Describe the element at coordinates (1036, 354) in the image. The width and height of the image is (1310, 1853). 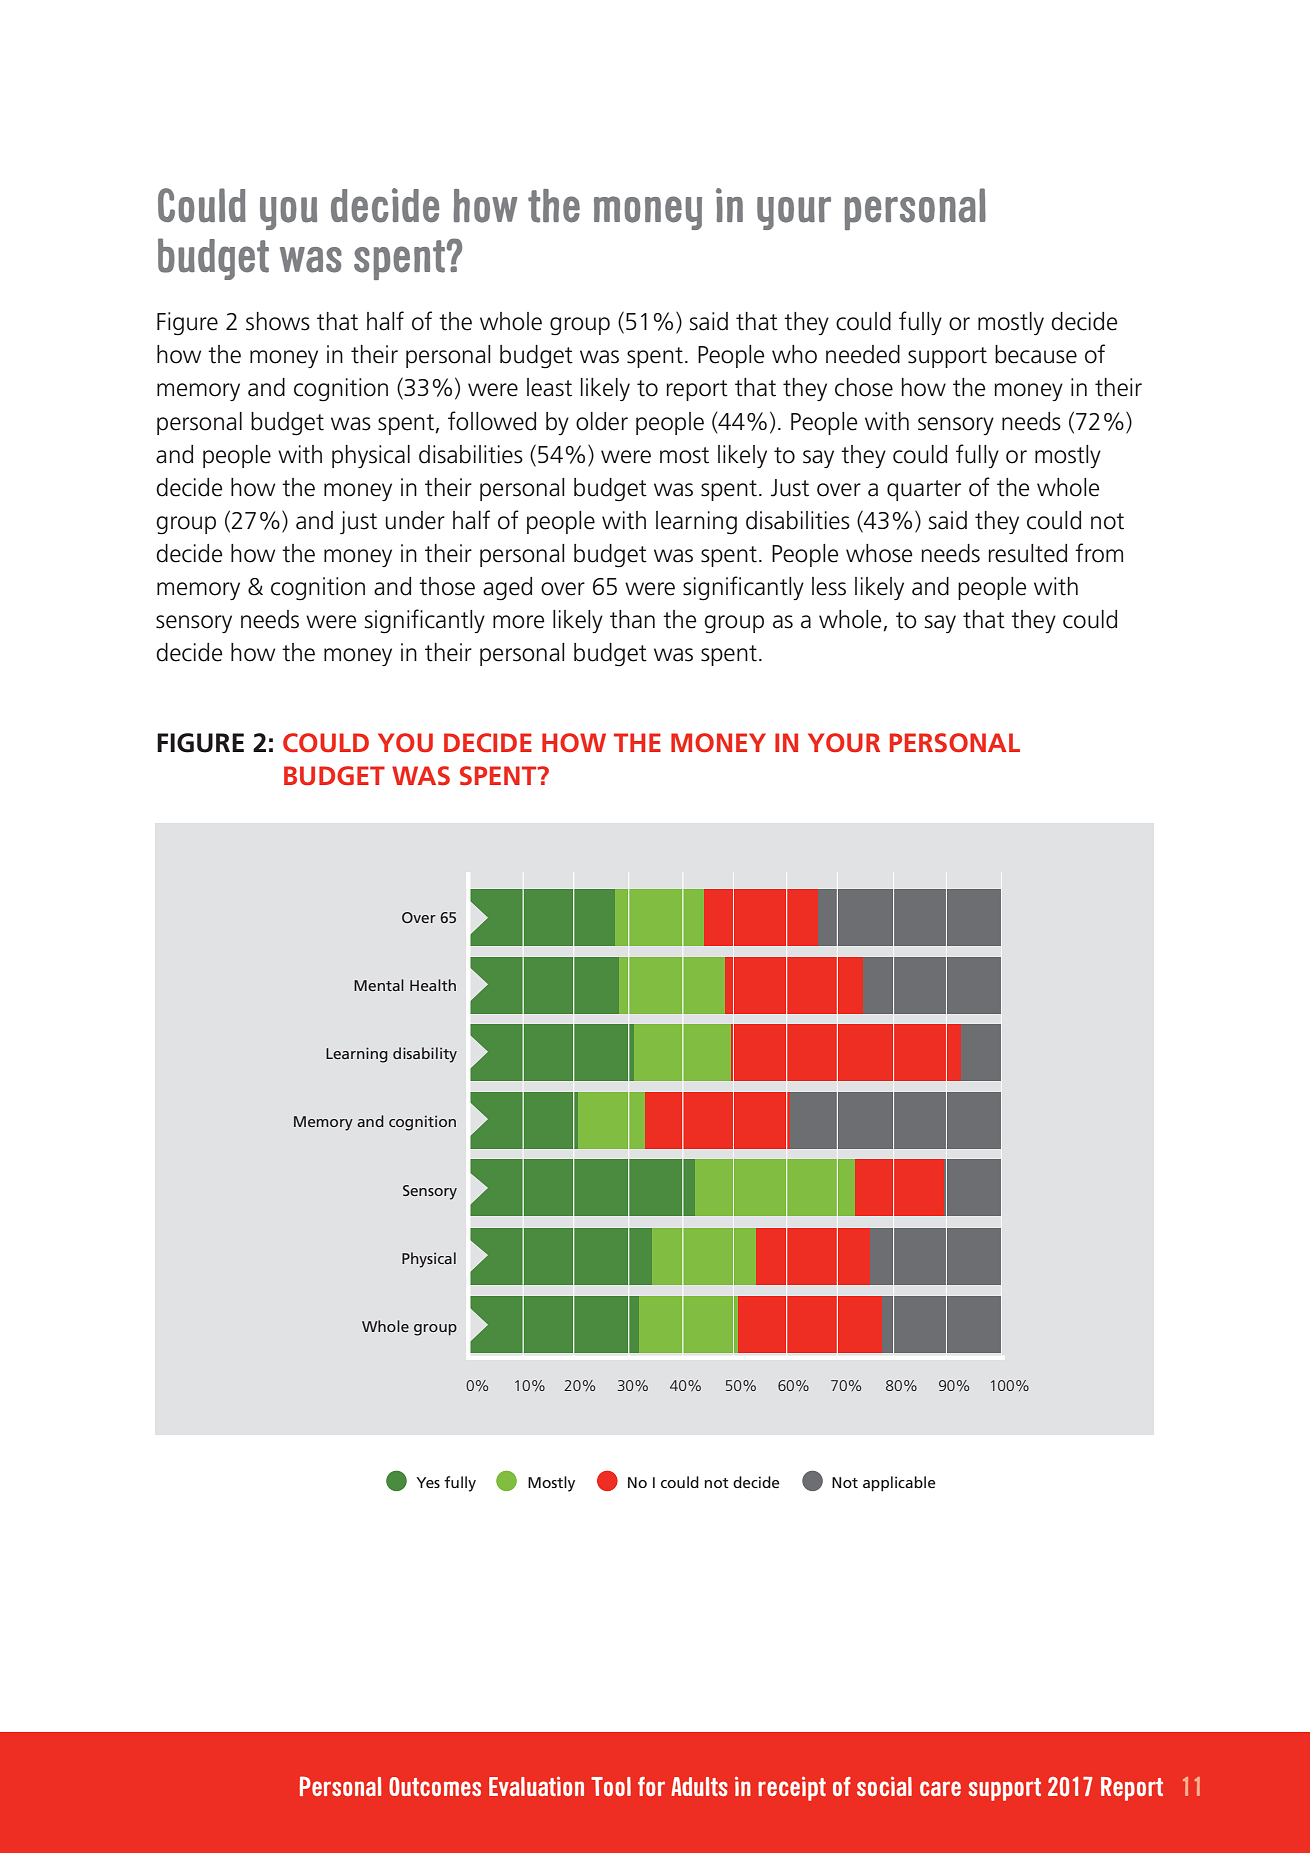
I see `because` at that location.
